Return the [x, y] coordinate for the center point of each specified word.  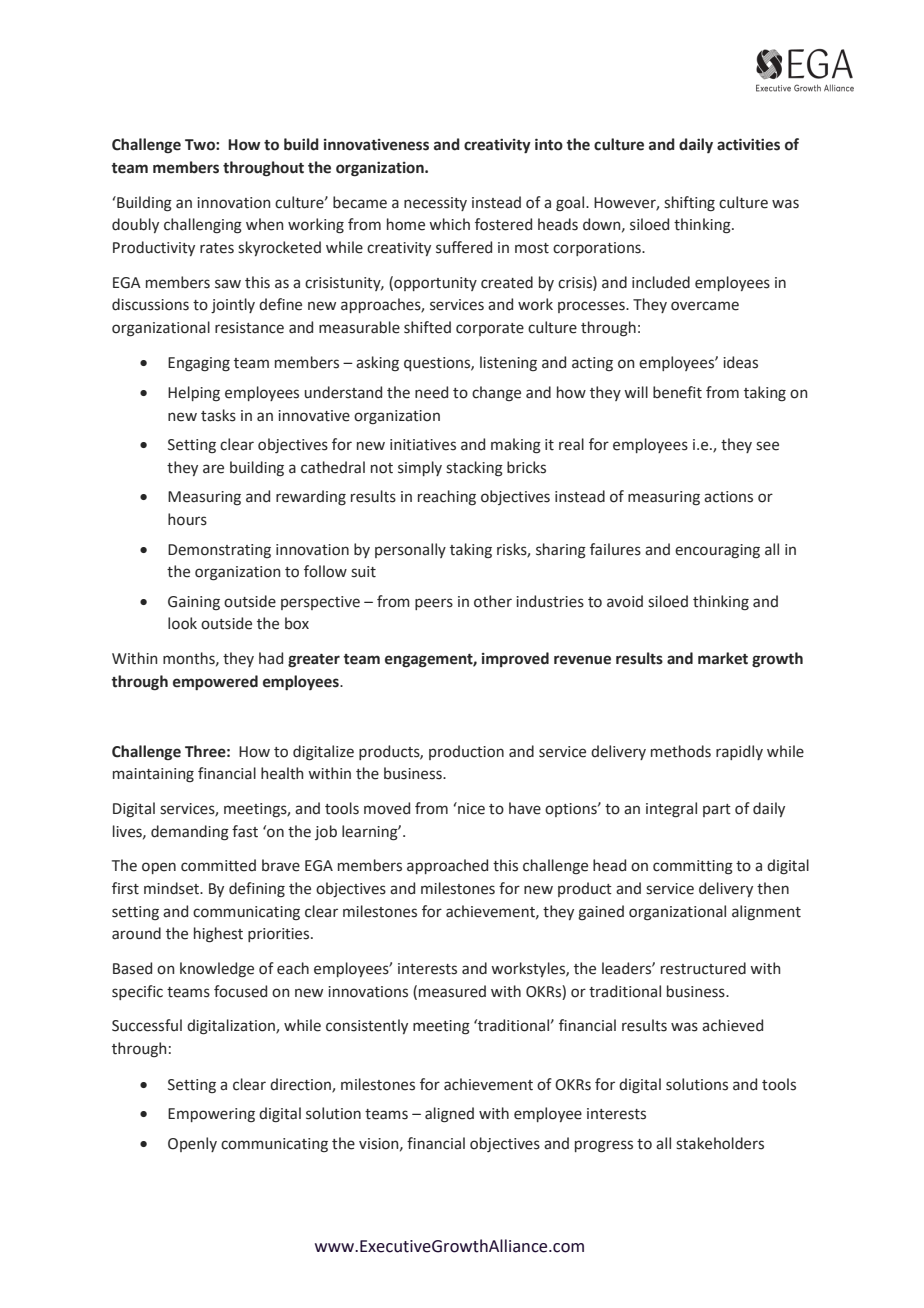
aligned [449, 1115]
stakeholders [720, 1143]
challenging [203, 226]
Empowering [211, 1115]
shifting [689, 204]
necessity [435, 204]
